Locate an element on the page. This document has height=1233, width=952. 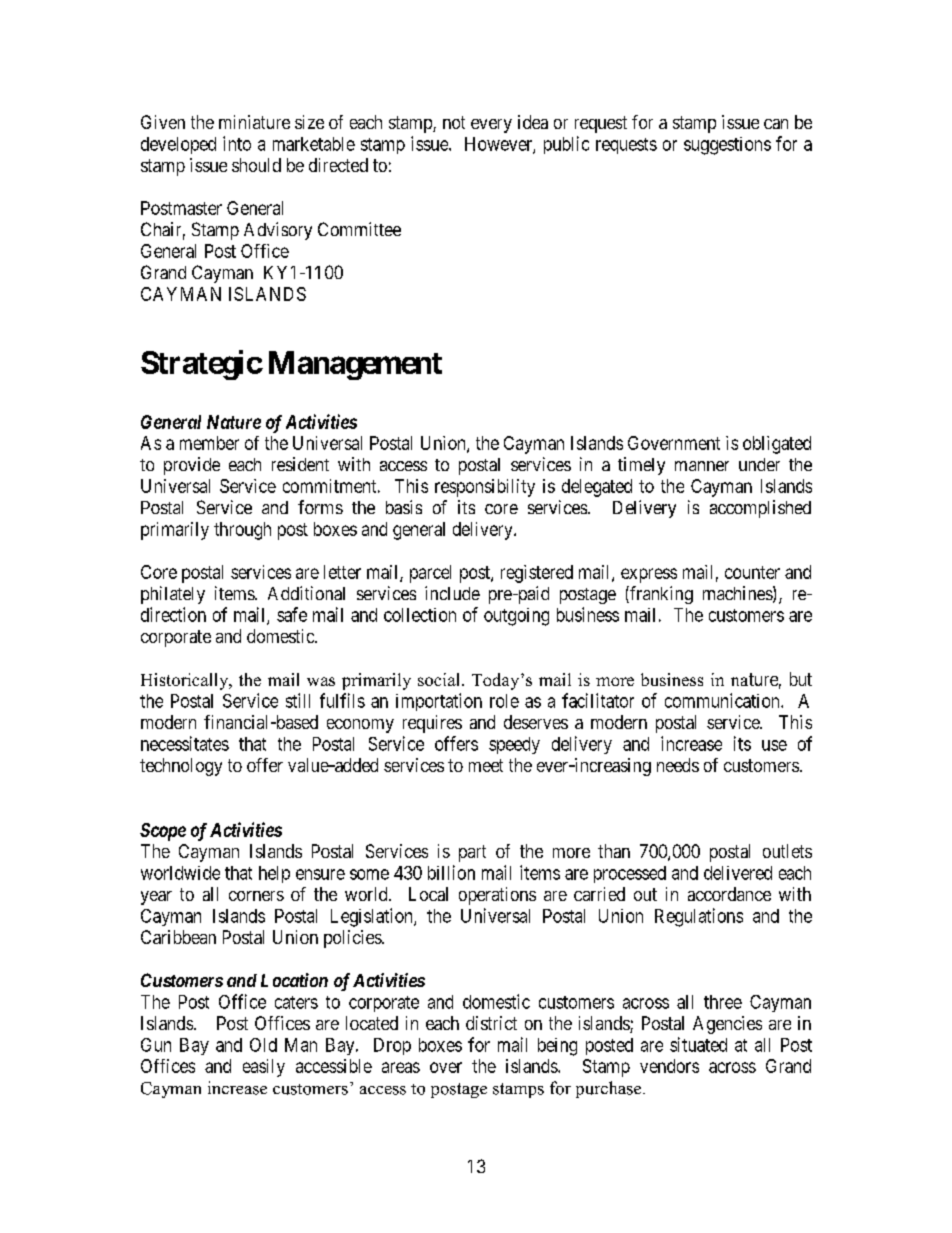
meet is located at coordinates (486, 765).
